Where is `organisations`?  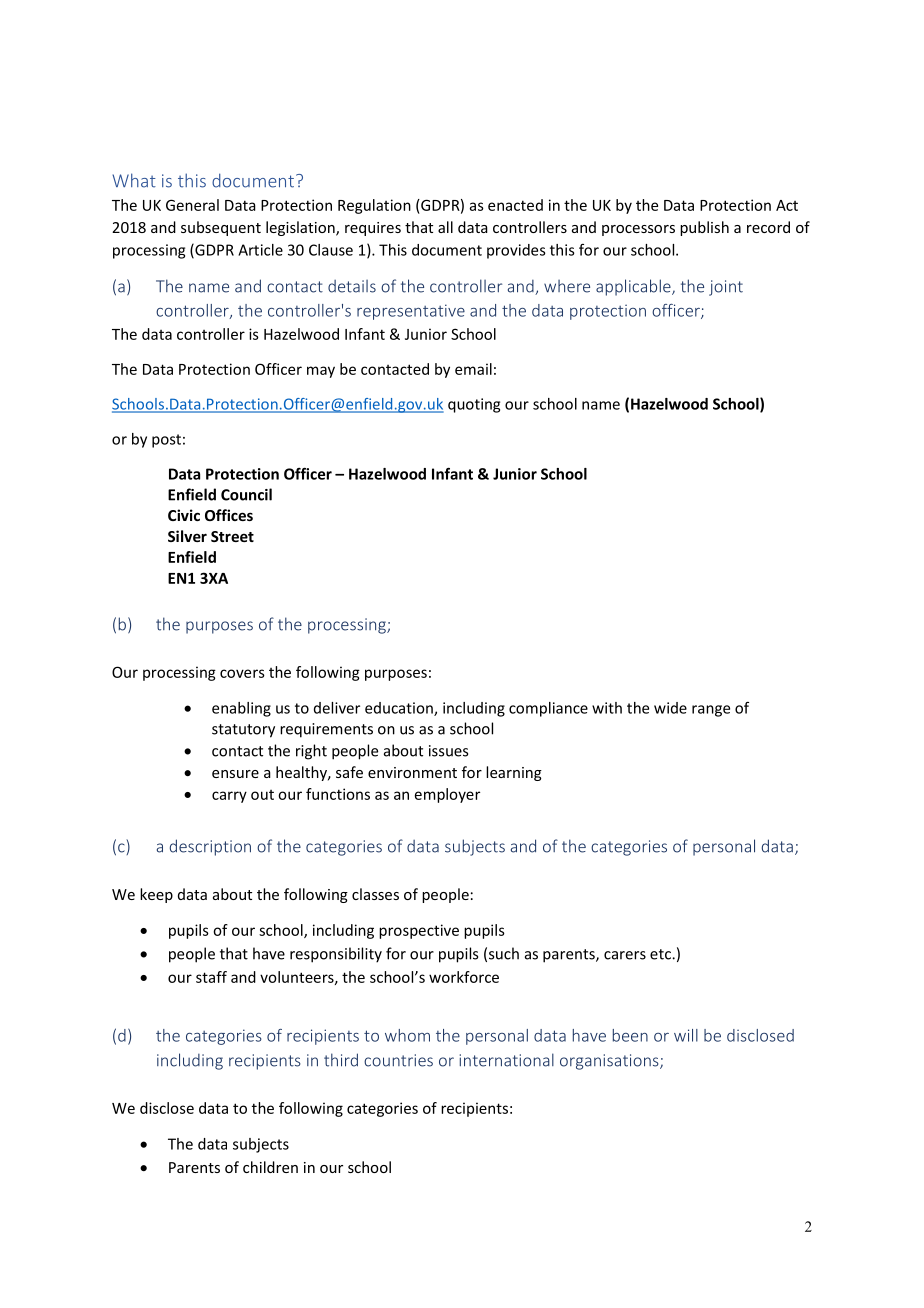 organisations is located at coordinates (610, 1062).
